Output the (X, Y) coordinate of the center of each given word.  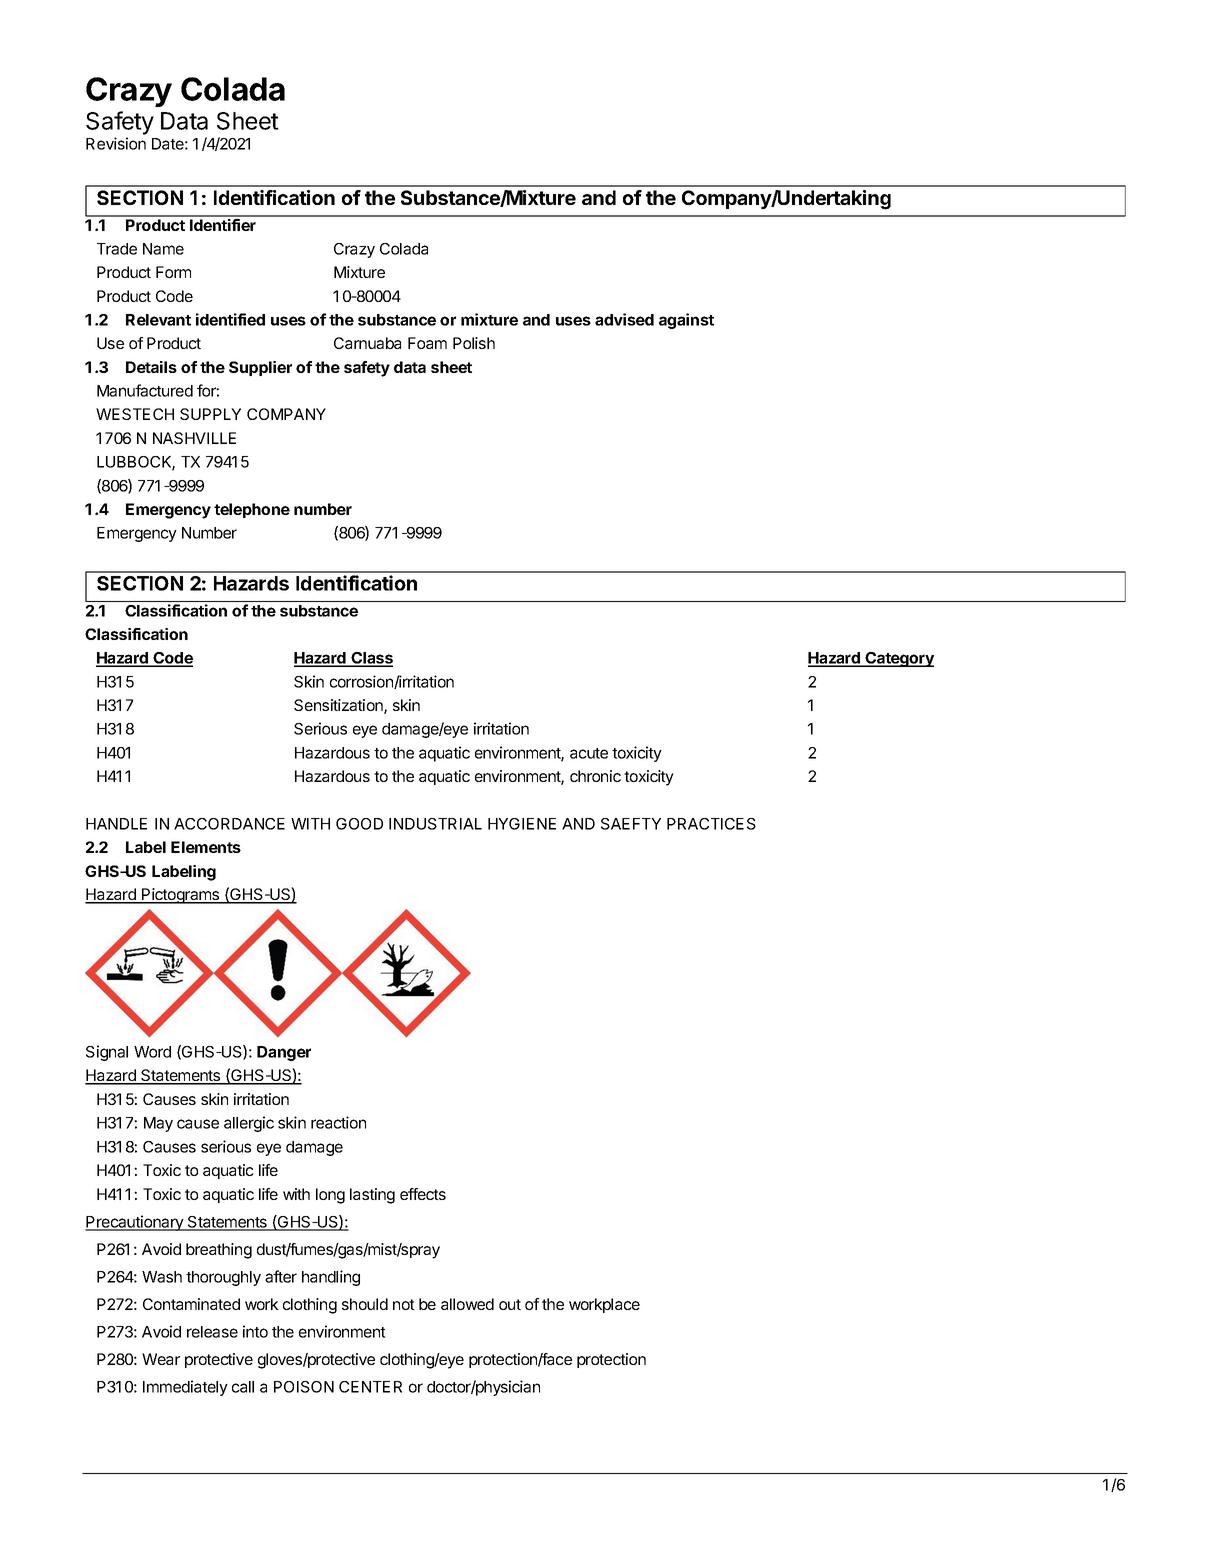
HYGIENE (522, 824)
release (212, 1332)
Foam (427, 343)
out (510, 1304)
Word (152, 1052)
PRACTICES (711, 824)
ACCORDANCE (229, 824)
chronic (595, 776)
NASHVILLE (194, 438)
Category (899, 659)
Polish (474, 343)
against (686, 321)
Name (163, 249)
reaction (338, 1122)
